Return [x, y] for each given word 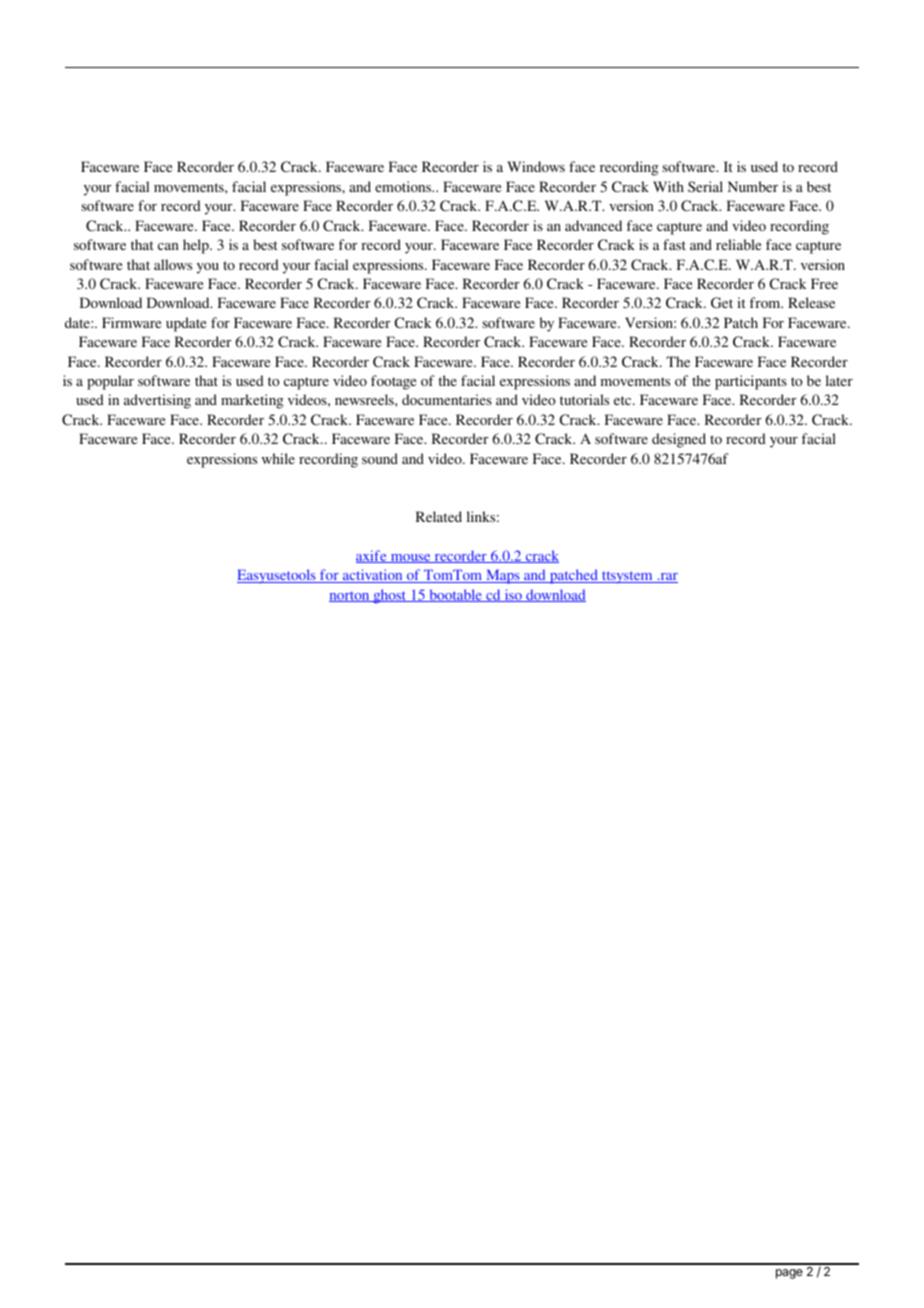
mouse [411, 558]
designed [679, 440]
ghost [390, 596]
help [197, 246]
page [789, 1274]
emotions [404, 186]
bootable [455, 595]
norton [350, 597]
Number [753, 186]
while [278, 458]
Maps [503, 577]
